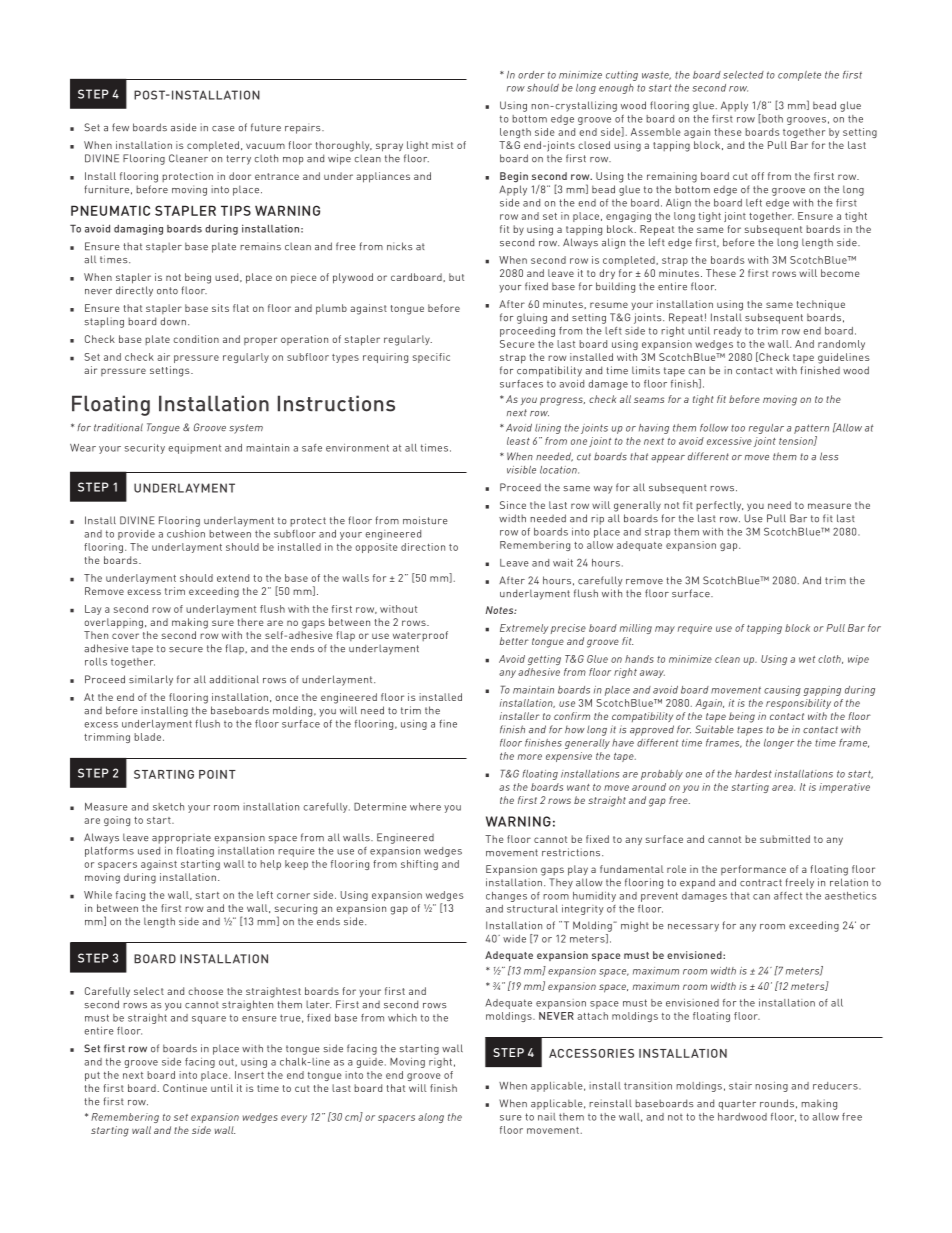  What do you see at coordinates (761, 883) in the document?
I see `contract` at bounding box center [761, 883].
